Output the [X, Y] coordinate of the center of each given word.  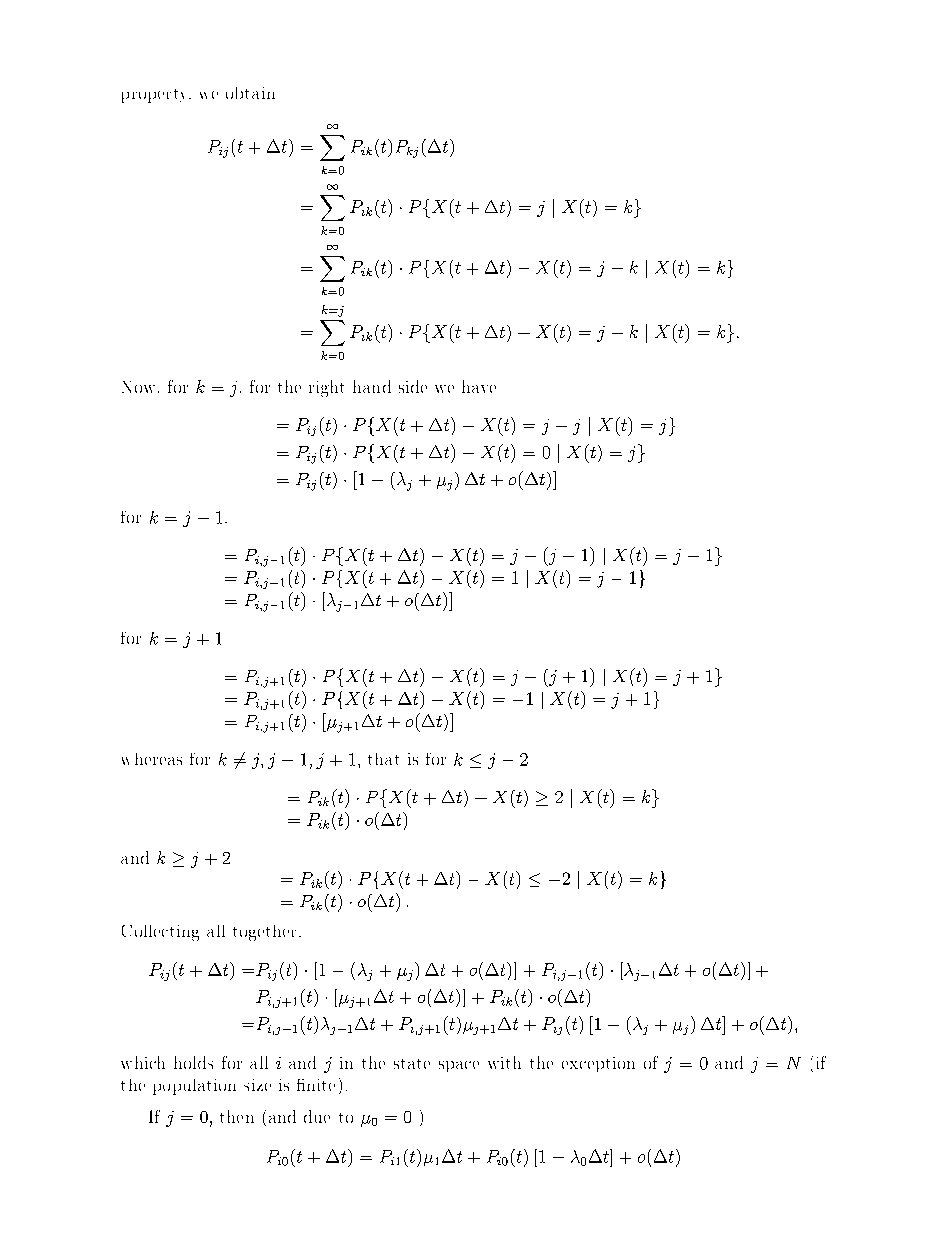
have [479, 386]
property [156, 96]
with [504, 1062]
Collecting [160, 933]
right [326, 388]
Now [138, 387]
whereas [152, 759]
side [413, 386]
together [266, 933]
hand [372, 386]
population [194, 1087]
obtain [250, 93]
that [383, 759]
